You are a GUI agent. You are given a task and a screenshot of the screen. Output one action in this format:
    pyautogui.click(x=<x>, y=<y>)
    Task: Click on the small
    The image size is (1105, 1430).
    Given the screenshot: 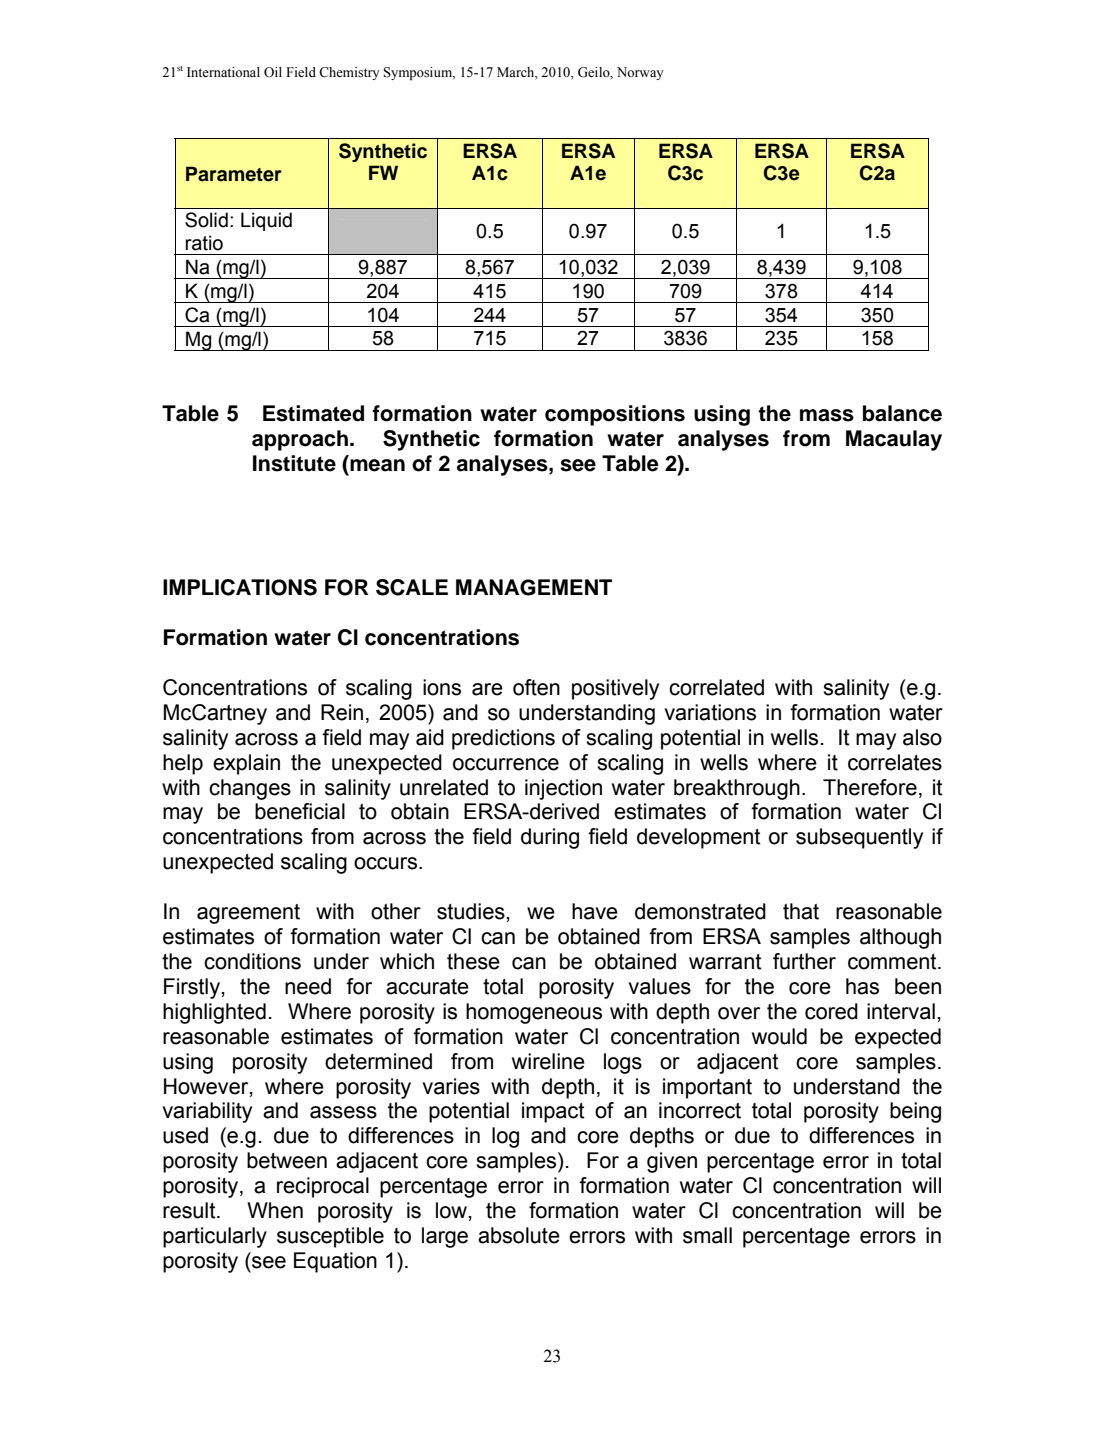 What is the action you would take?
    pyautogui.click(x=707, y=1235)
